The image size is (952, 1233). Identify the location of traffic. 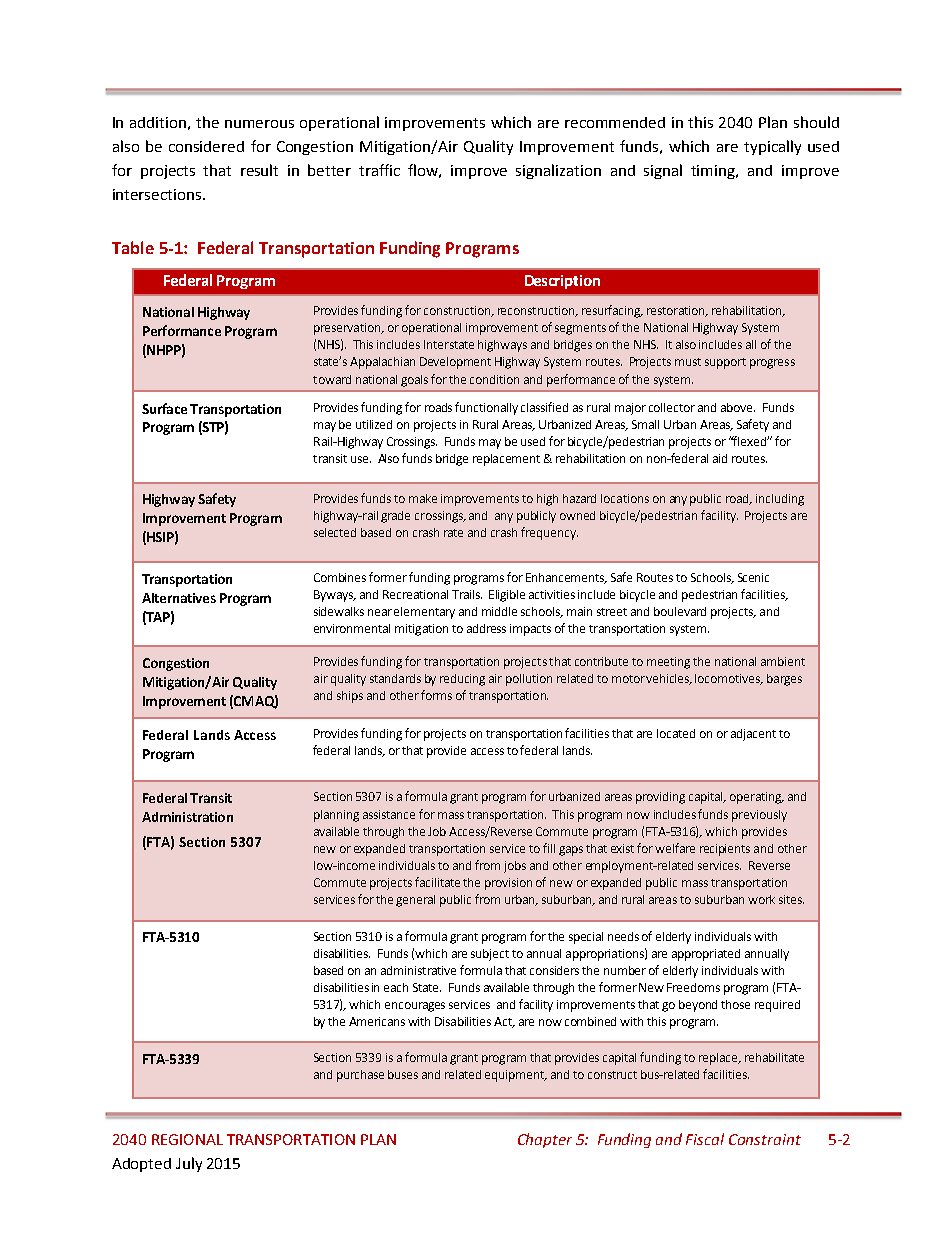
(379, 170).
